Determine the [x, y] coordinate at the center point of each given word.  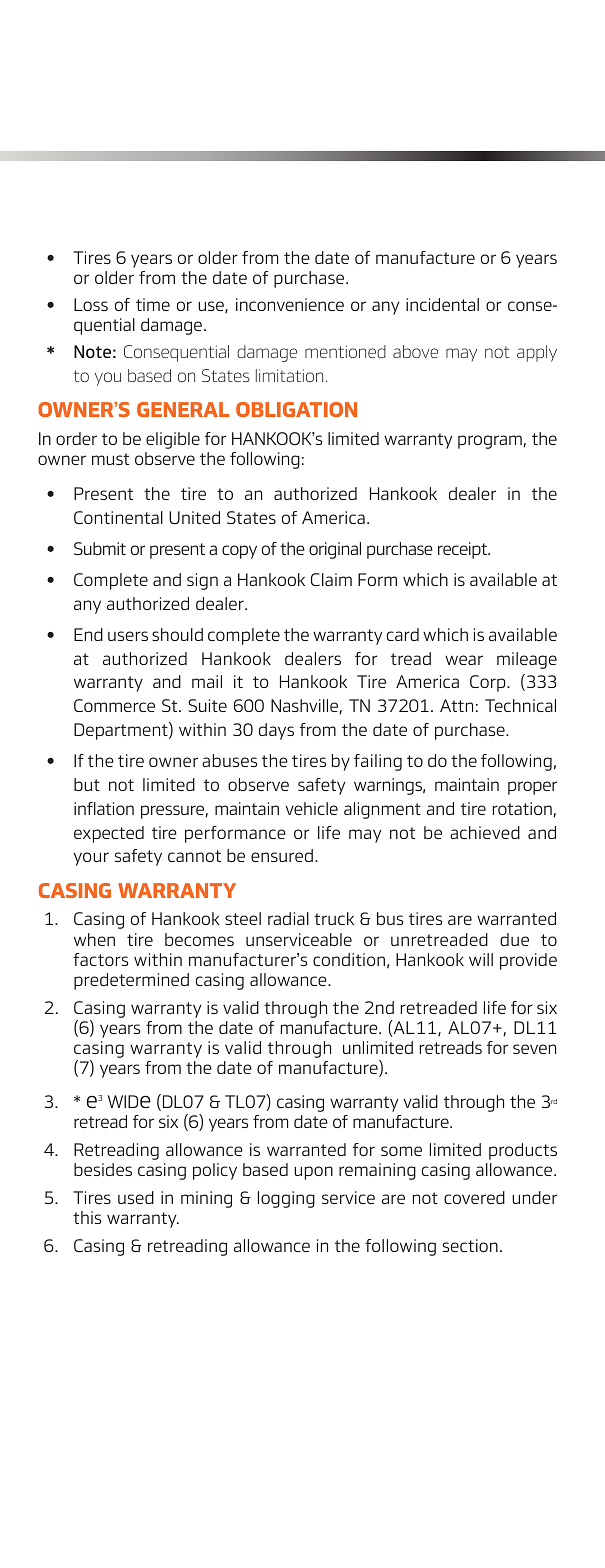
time [153, 304]
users [128, 636]
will [481, 959]
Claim [331, 579]
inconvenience [290, 304]
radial [288, 918]
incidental [442, 304]
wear [464, 660]
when [94, 939]
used [136, 1197]
